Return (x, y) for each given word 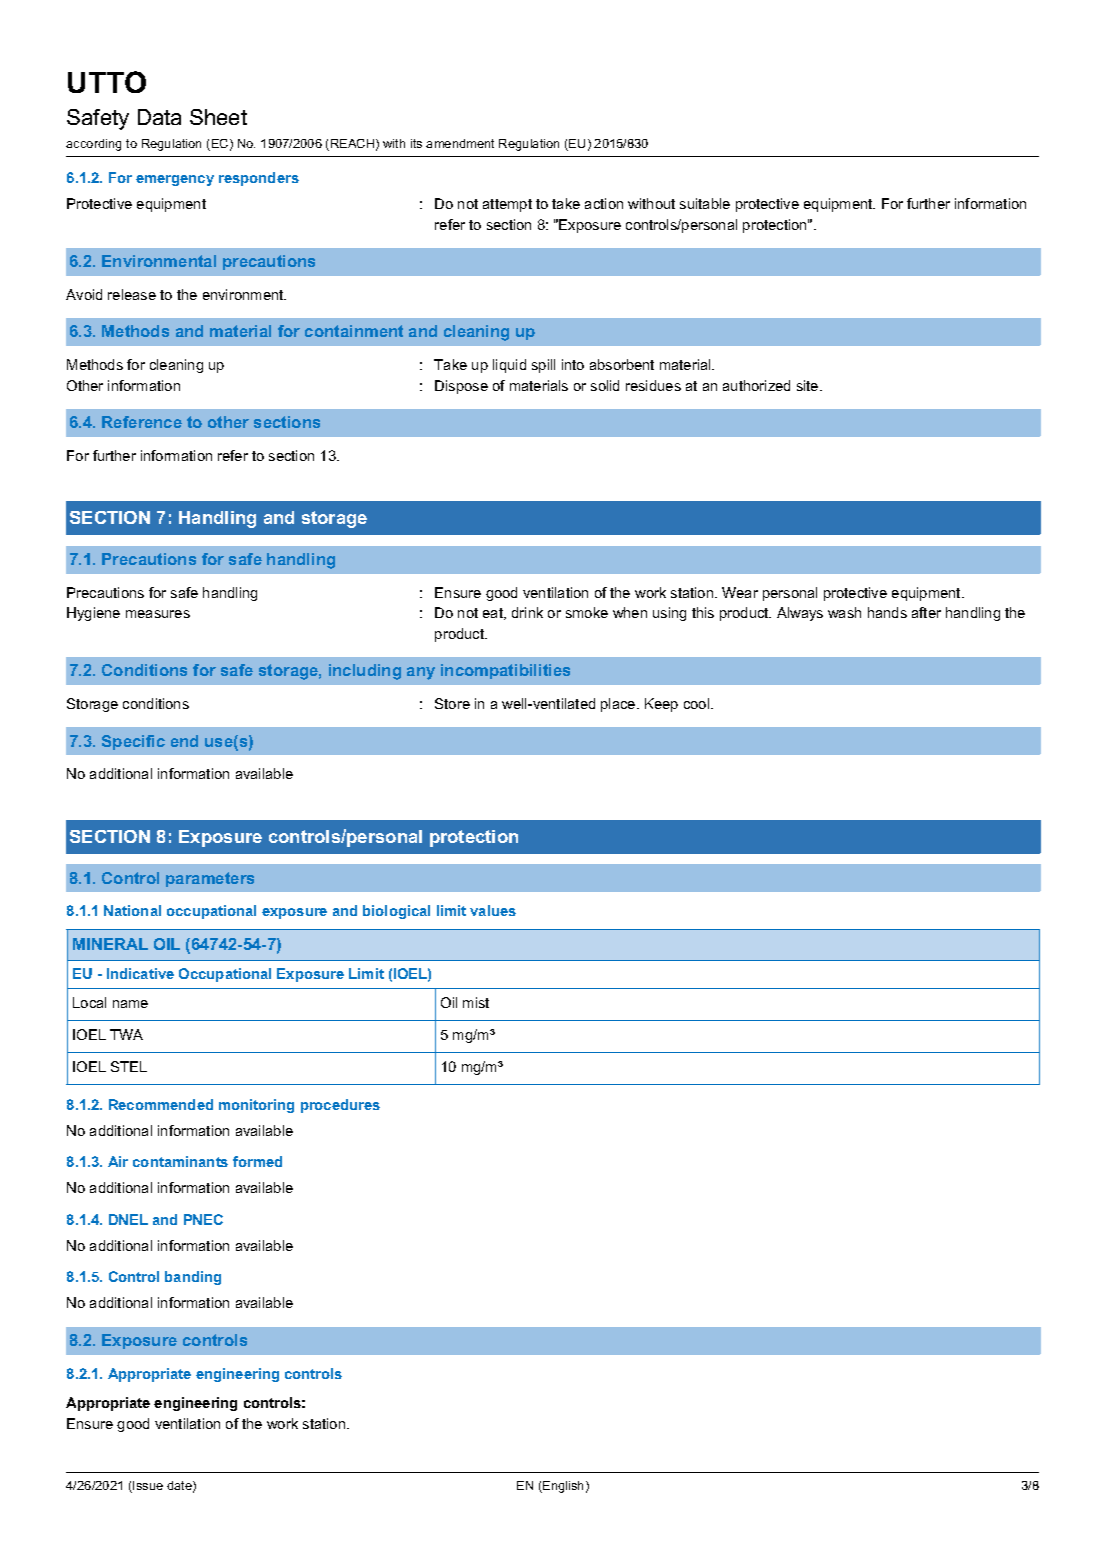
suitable (705, 203)
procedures (340, 1106)
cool (698, 703)
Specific (133, 742)
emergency (175, 180)
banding (193, 1278)
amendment (460, 143)
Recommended (161, 1104)
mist (476, 1002)
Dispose (461, 387)
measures (158, 614)
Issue (147, 1487)
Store (452, 703)
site (809, 385)
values (493, 910)
